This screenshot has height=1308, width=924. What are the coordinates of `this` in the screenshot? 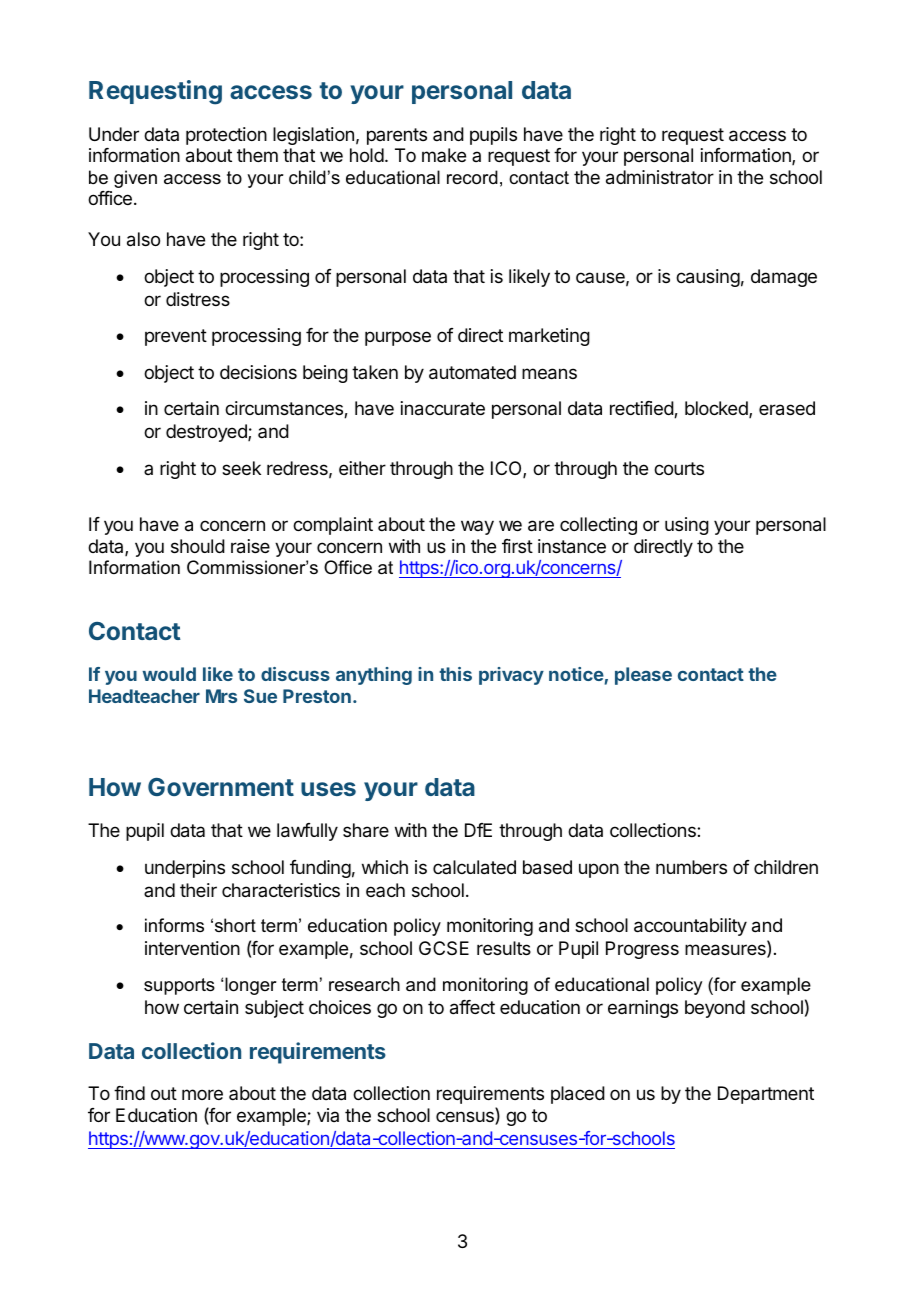 It's located at (455, 674).
